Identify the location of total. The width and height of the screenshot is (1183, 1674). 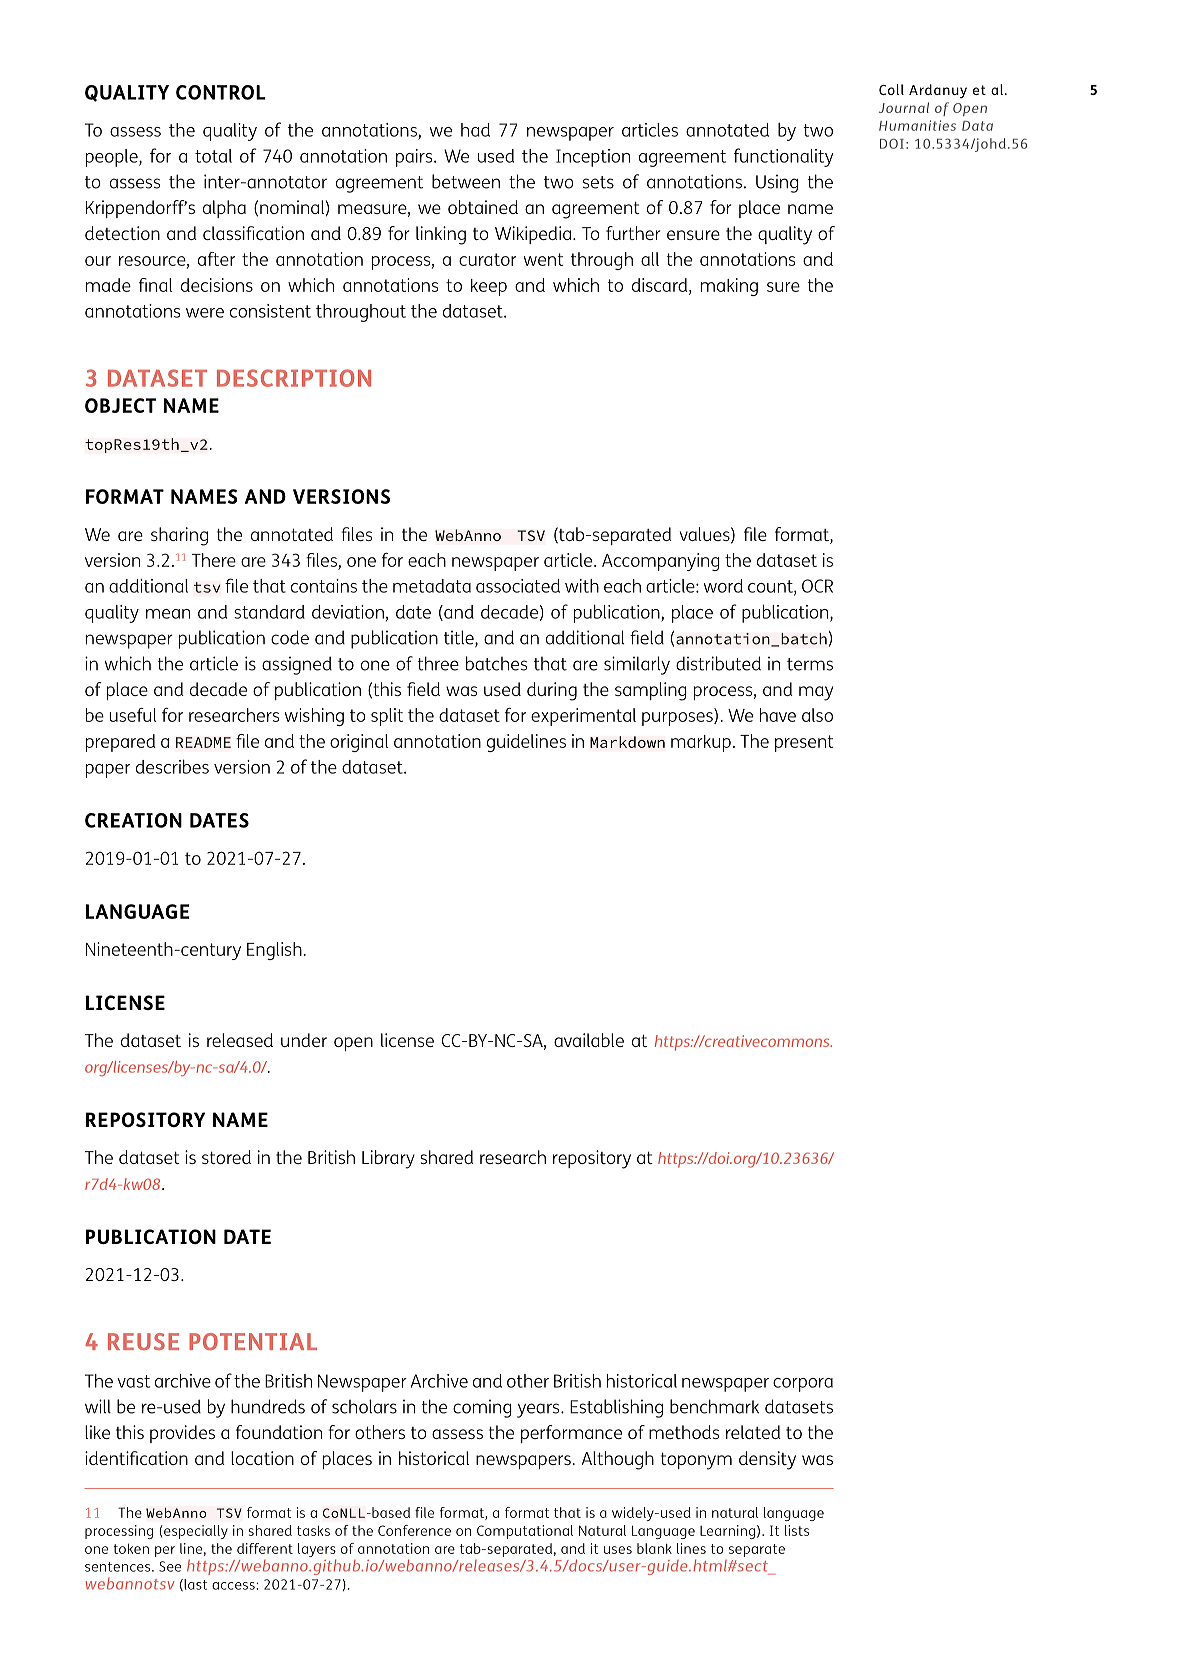
(213, 156).
